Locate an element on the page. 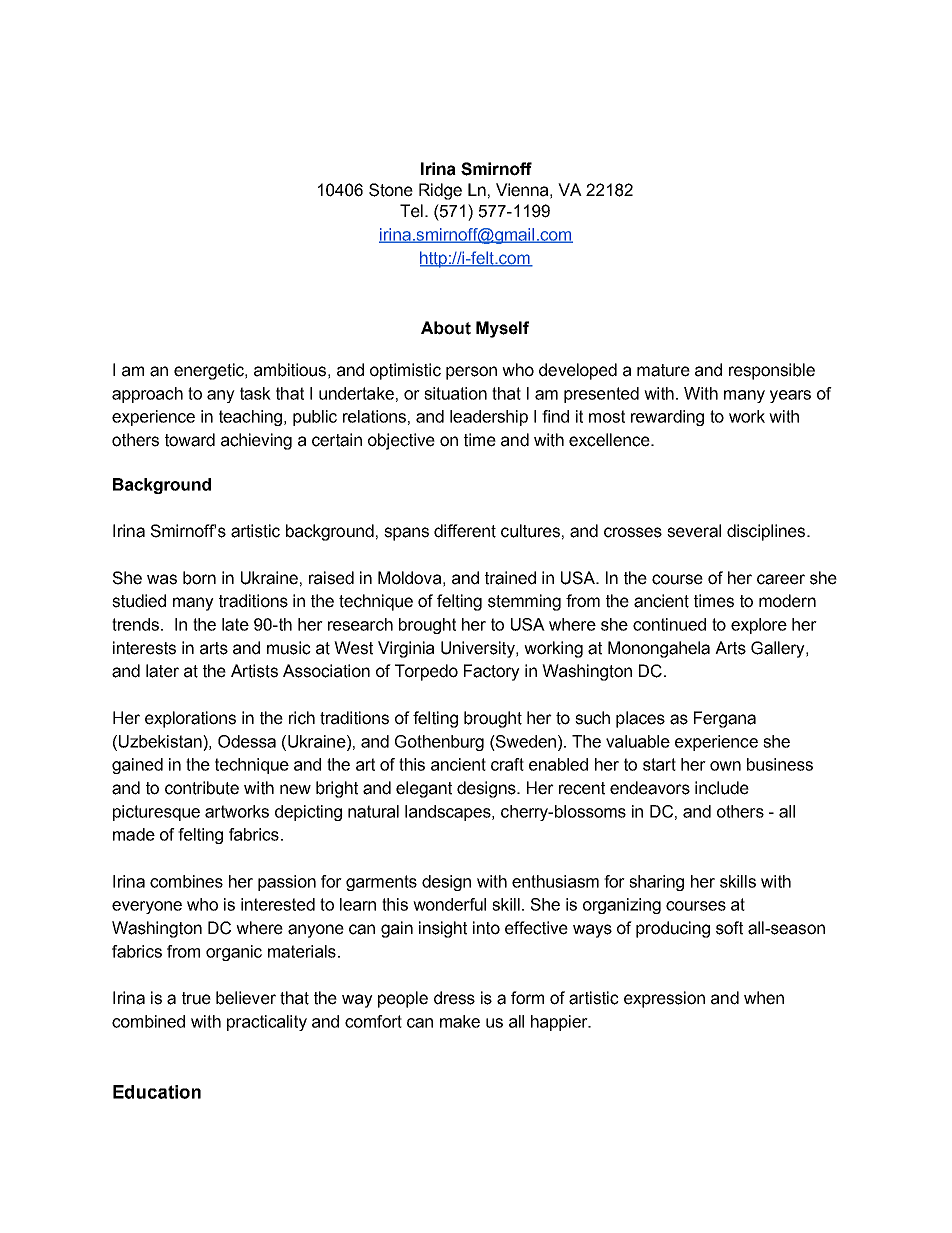 This image has height=1233, width=952. several is located at coordinates (694, 531).
